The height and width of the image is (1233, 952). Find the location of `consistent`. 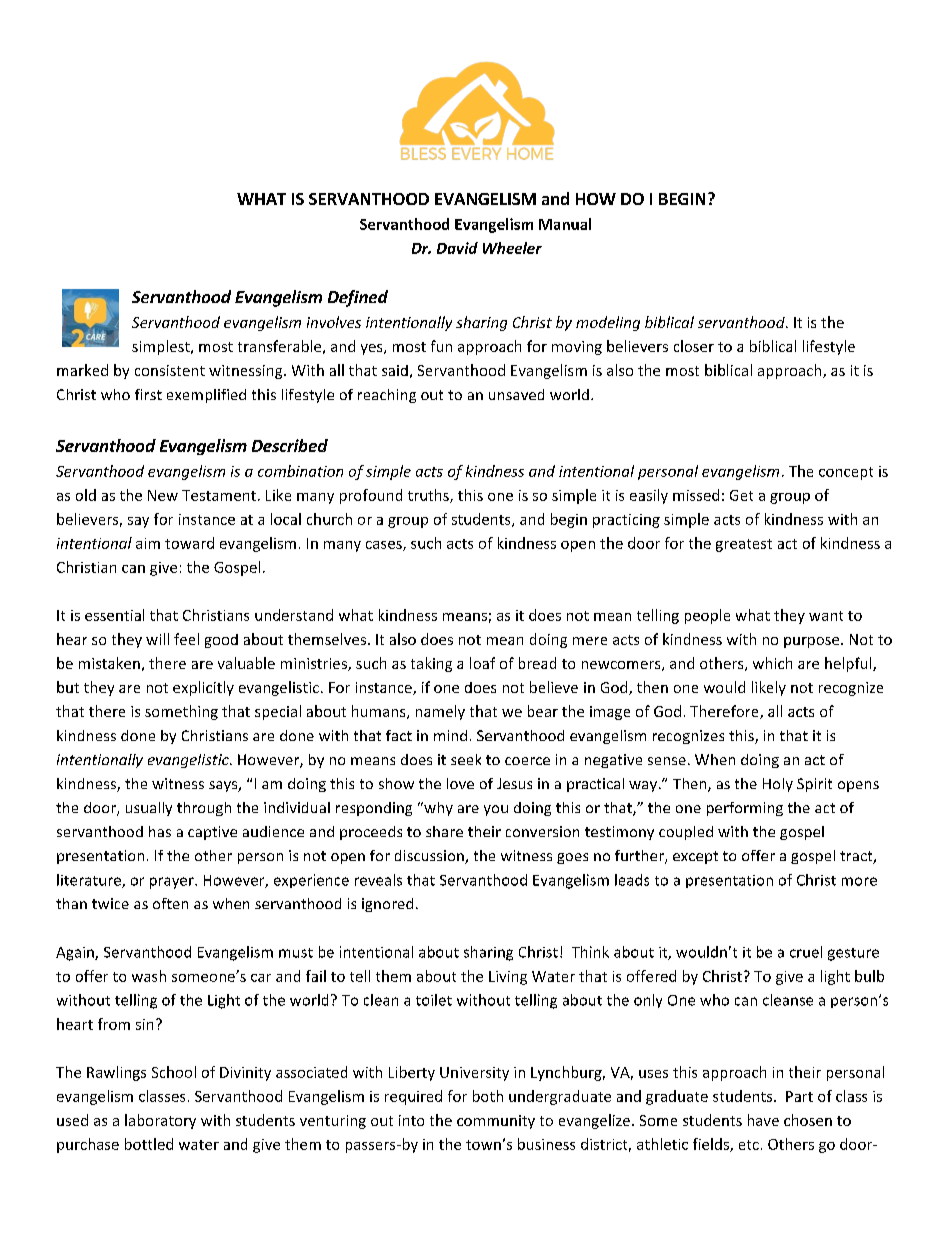

consistent is located at coordinates (170, 370).
